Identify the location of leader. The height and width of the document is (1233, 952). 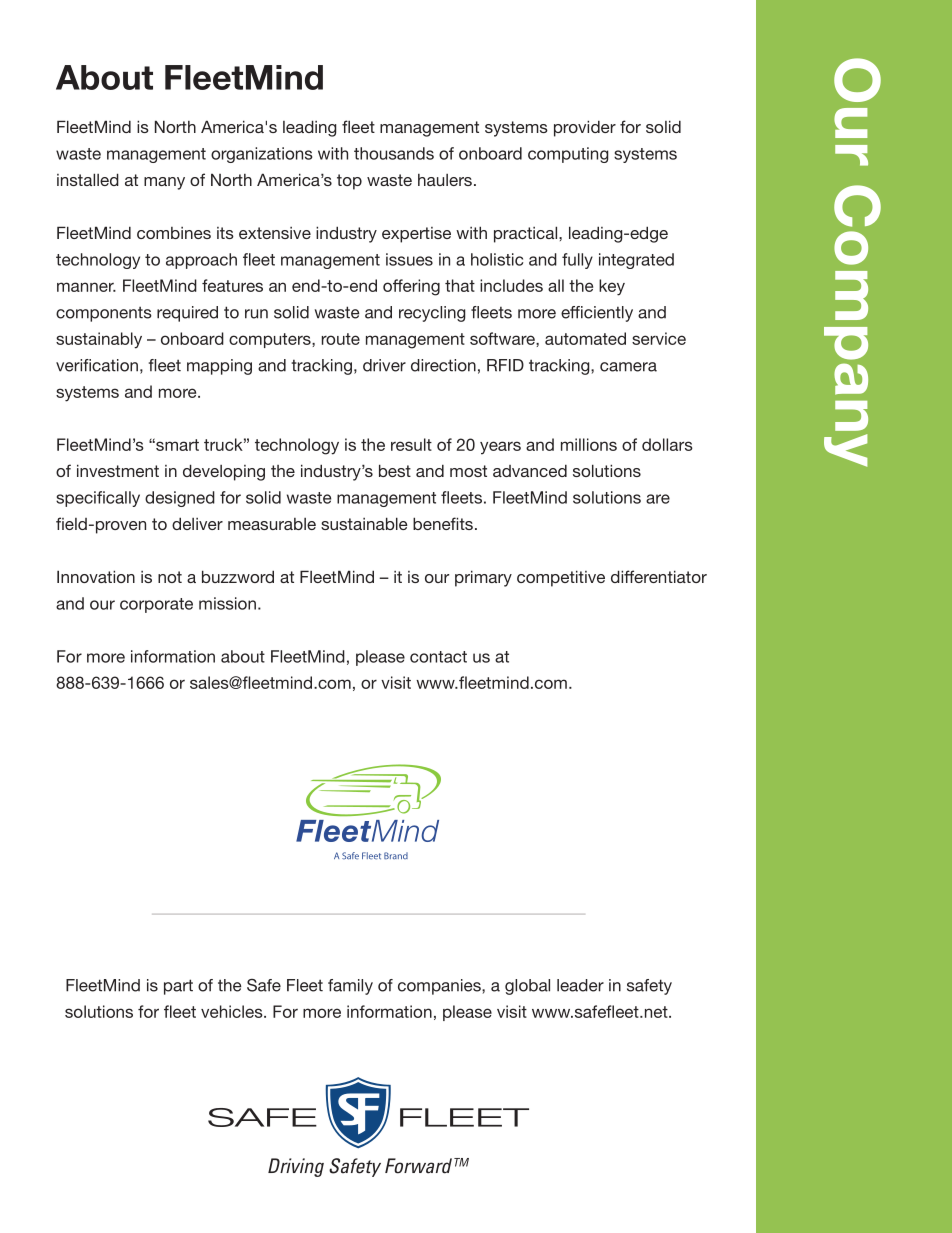
(580, 985).
